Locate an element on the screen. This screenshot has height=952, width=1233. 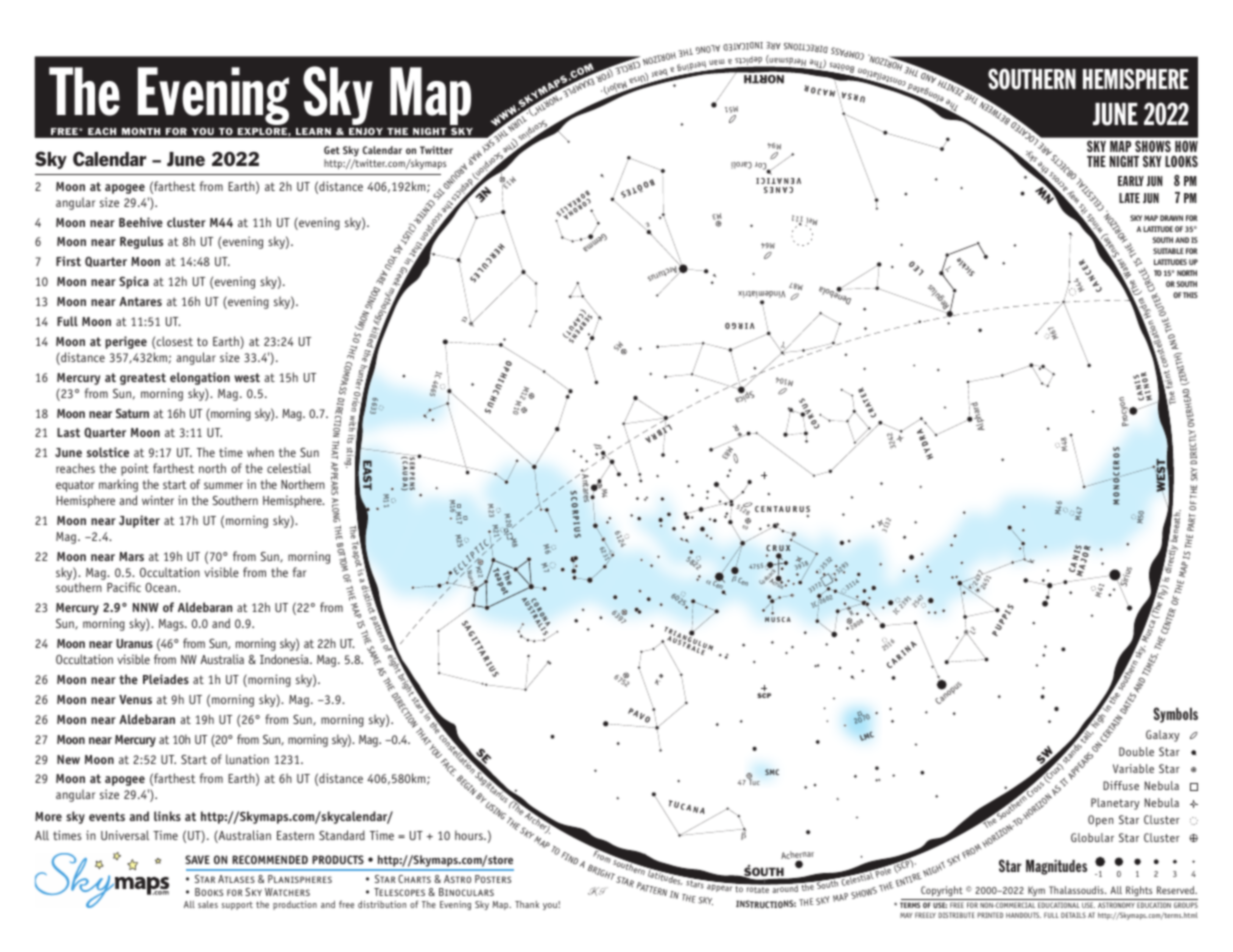
when is located at coordinates (260, 452).
